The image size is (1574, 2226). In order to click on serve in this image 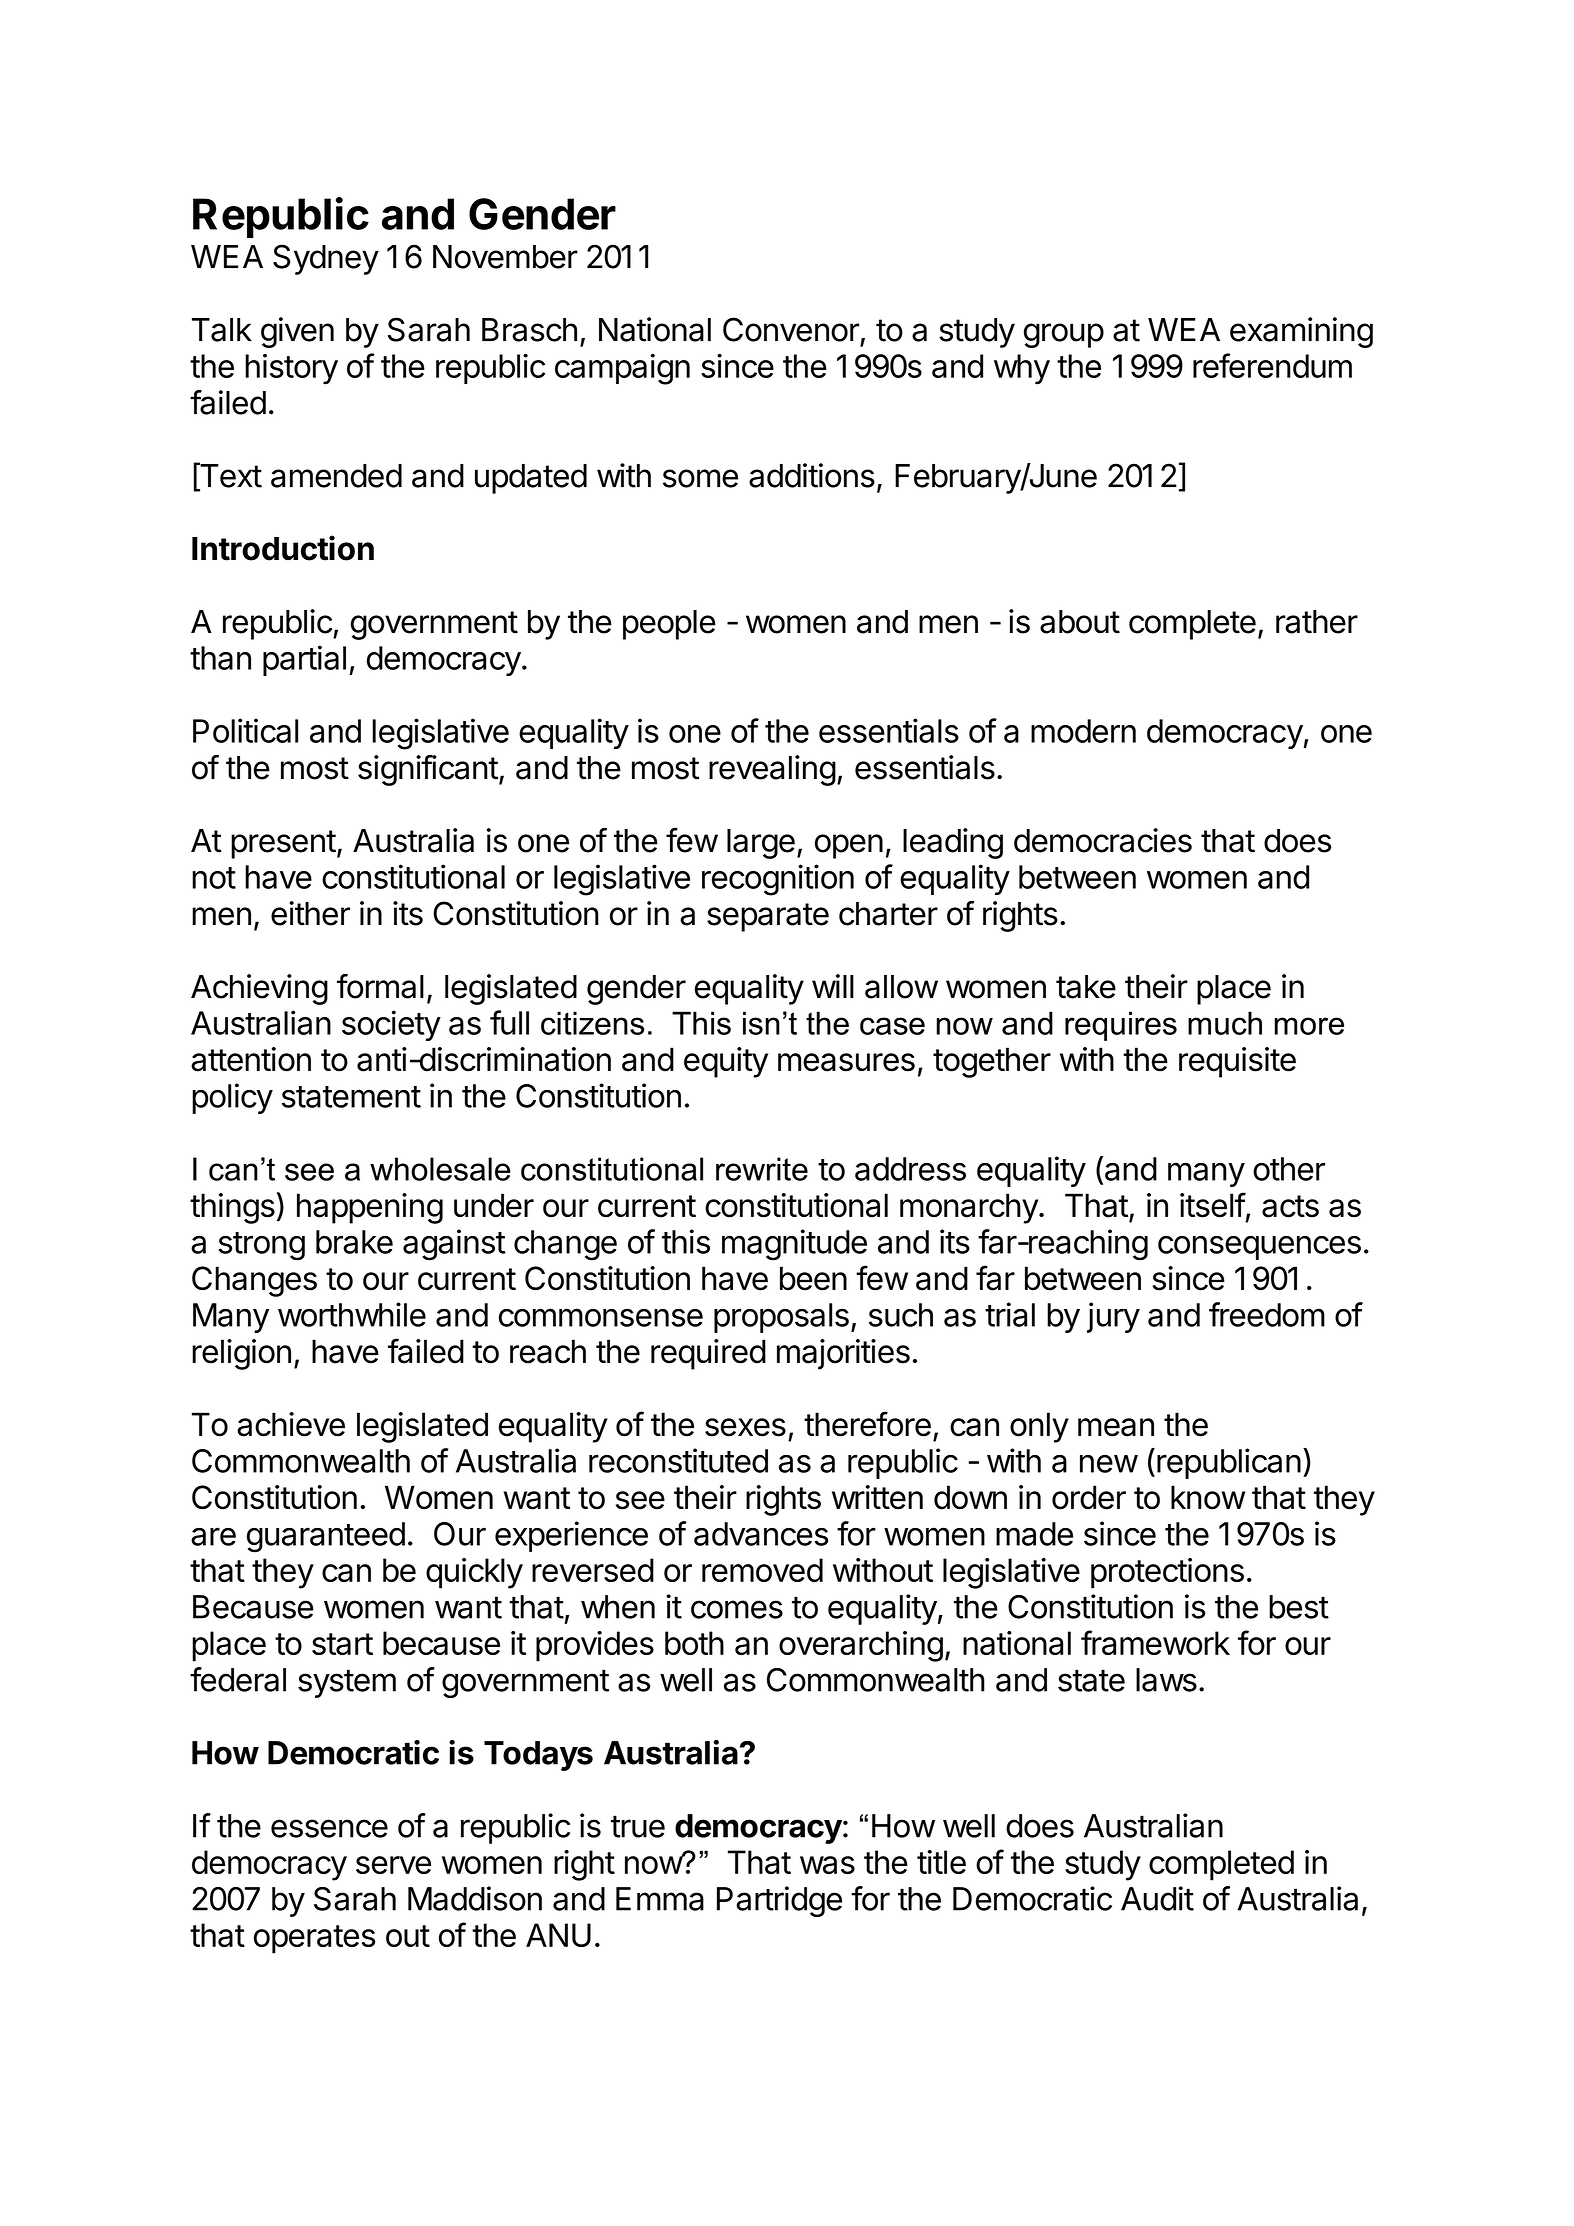, I will do `click(393, 1865)`.
